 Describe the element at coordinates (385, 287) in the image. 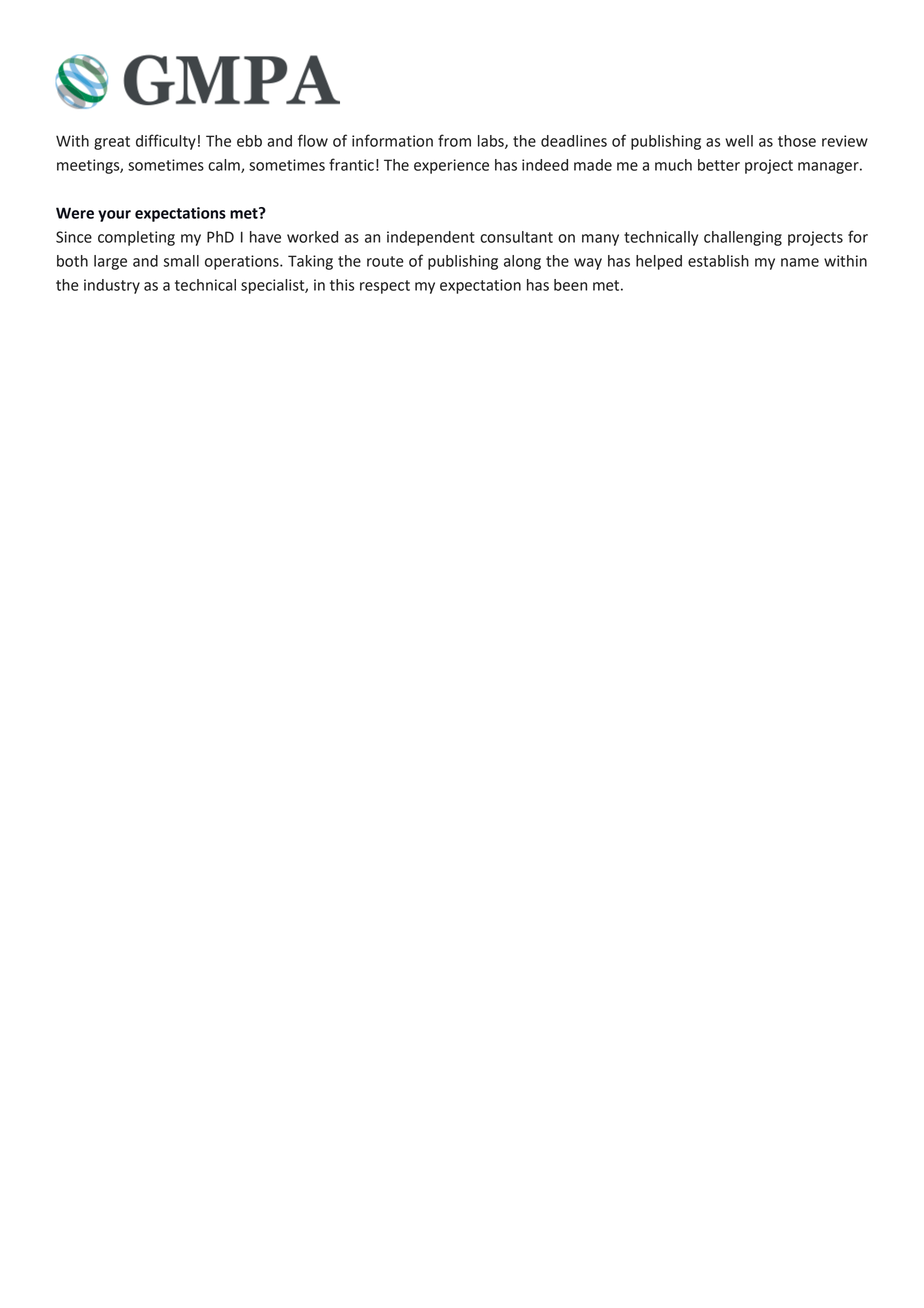

I see `respect` at that location.
